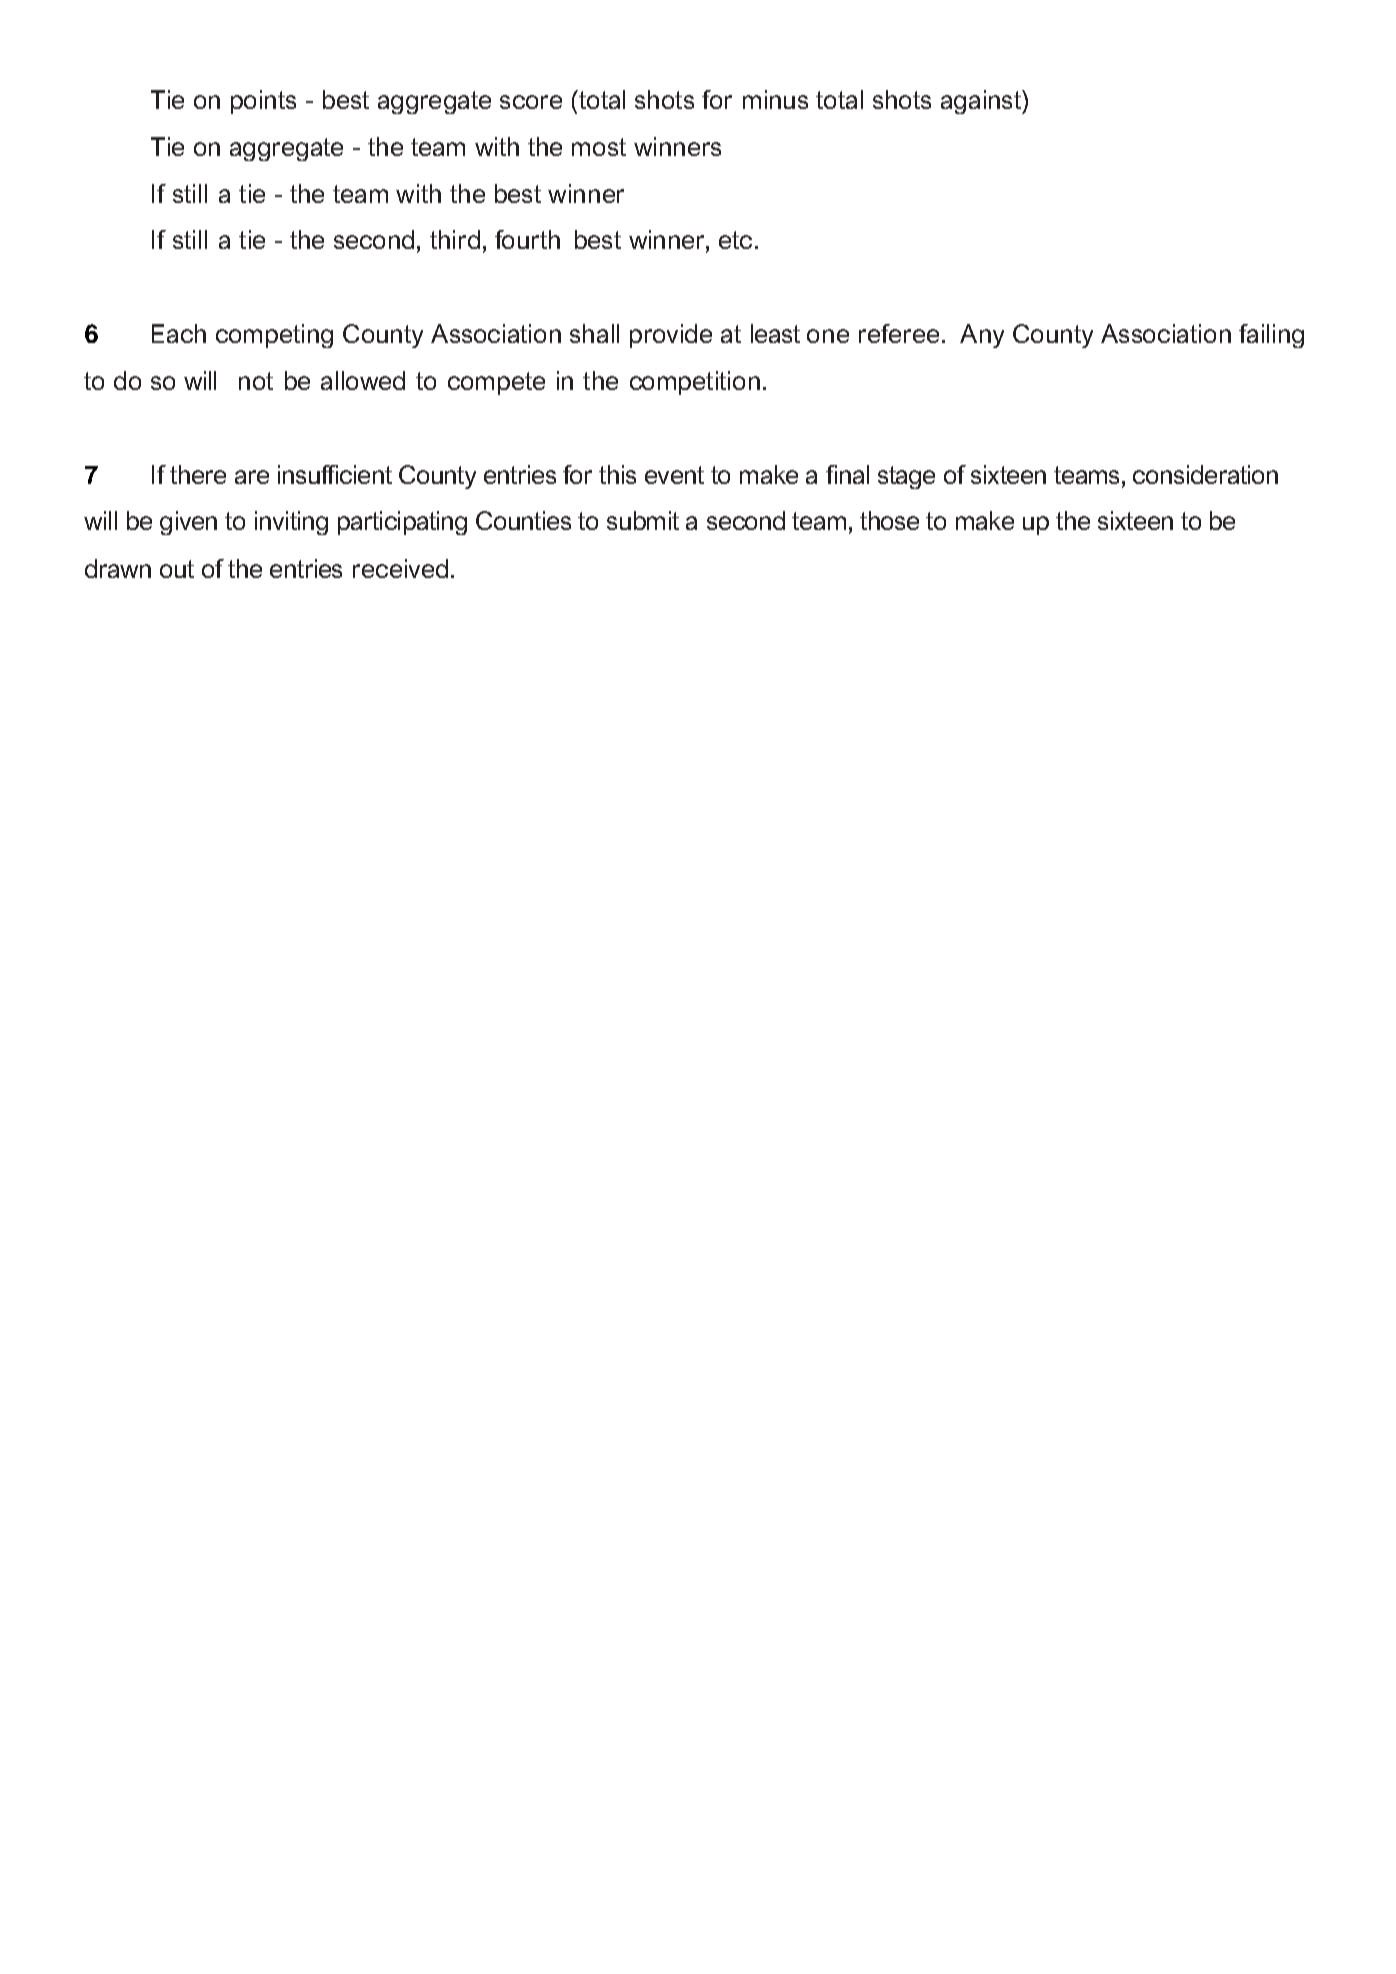 Image resolution: width=1396 pixels, height=1974 pixels. Describe the element at coordinates (177, 569) in the image. I see `out` at that location.
